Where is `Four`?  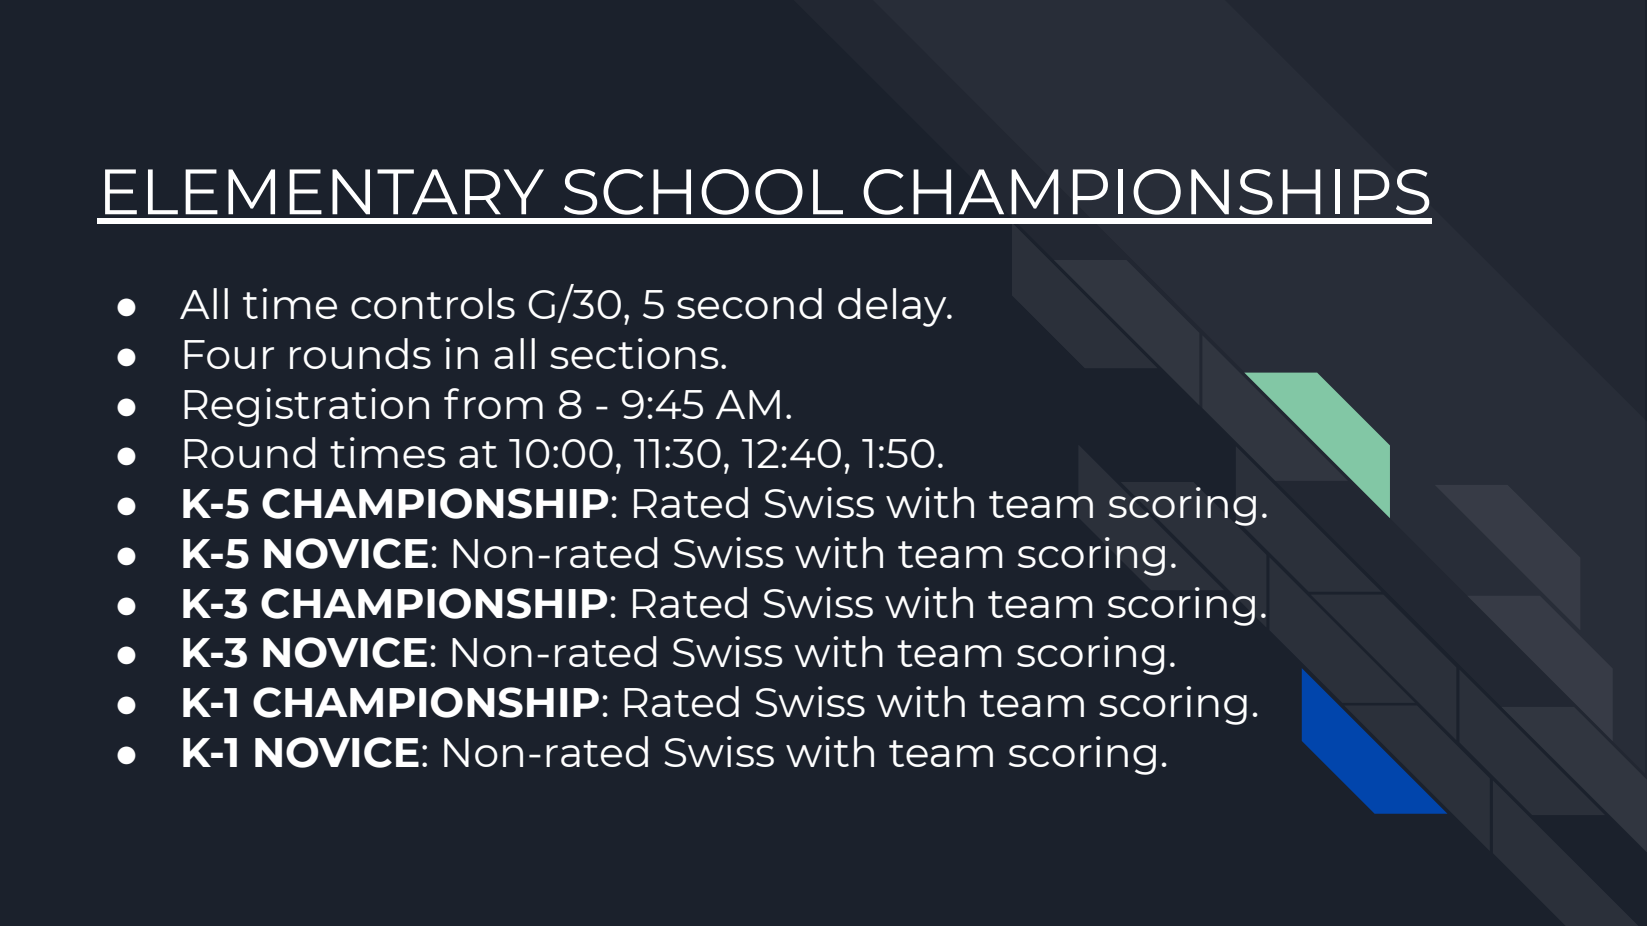 Four is located at coordinates (229, 354).
